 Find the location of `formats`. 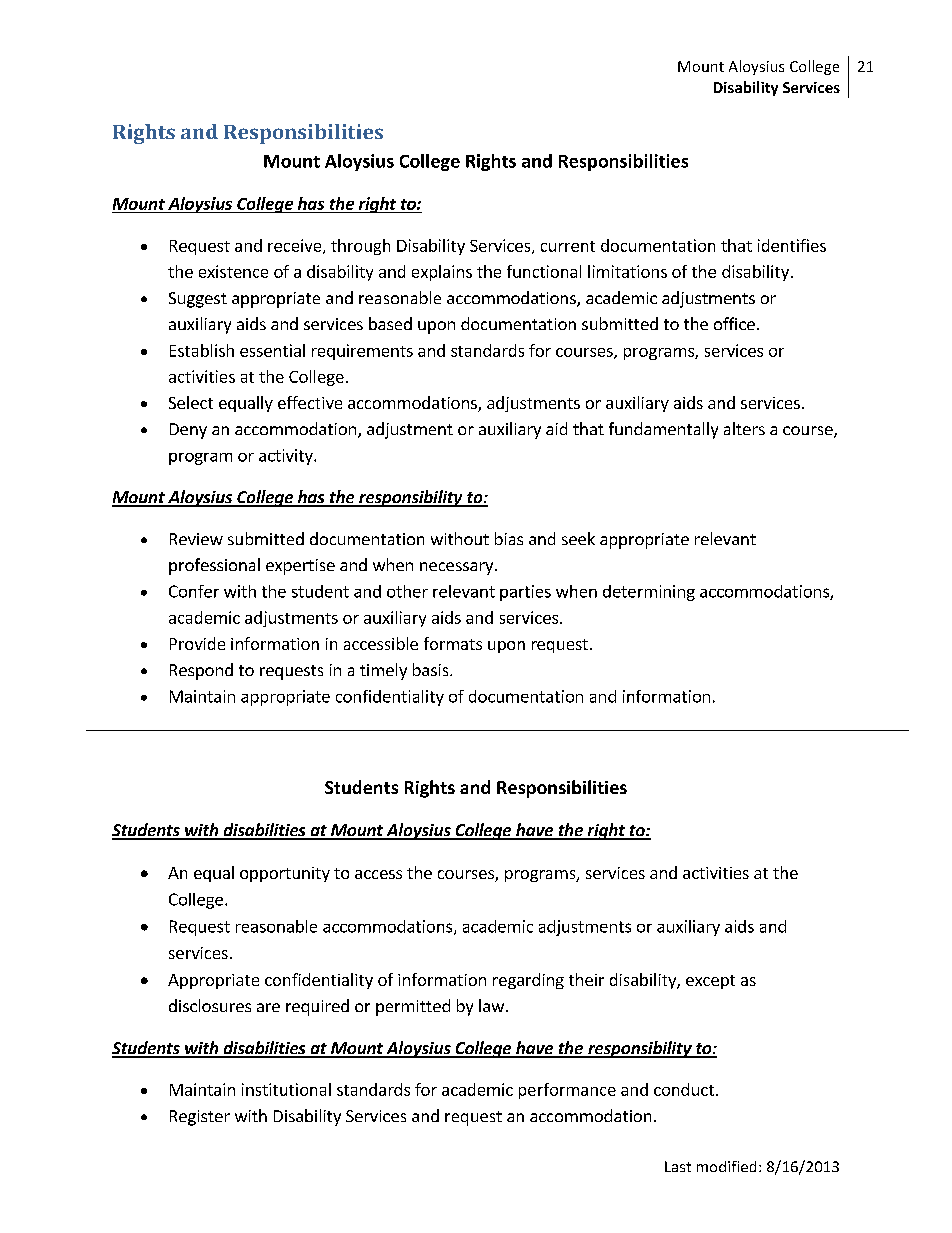

formats is located at coordinates (453, 643).
